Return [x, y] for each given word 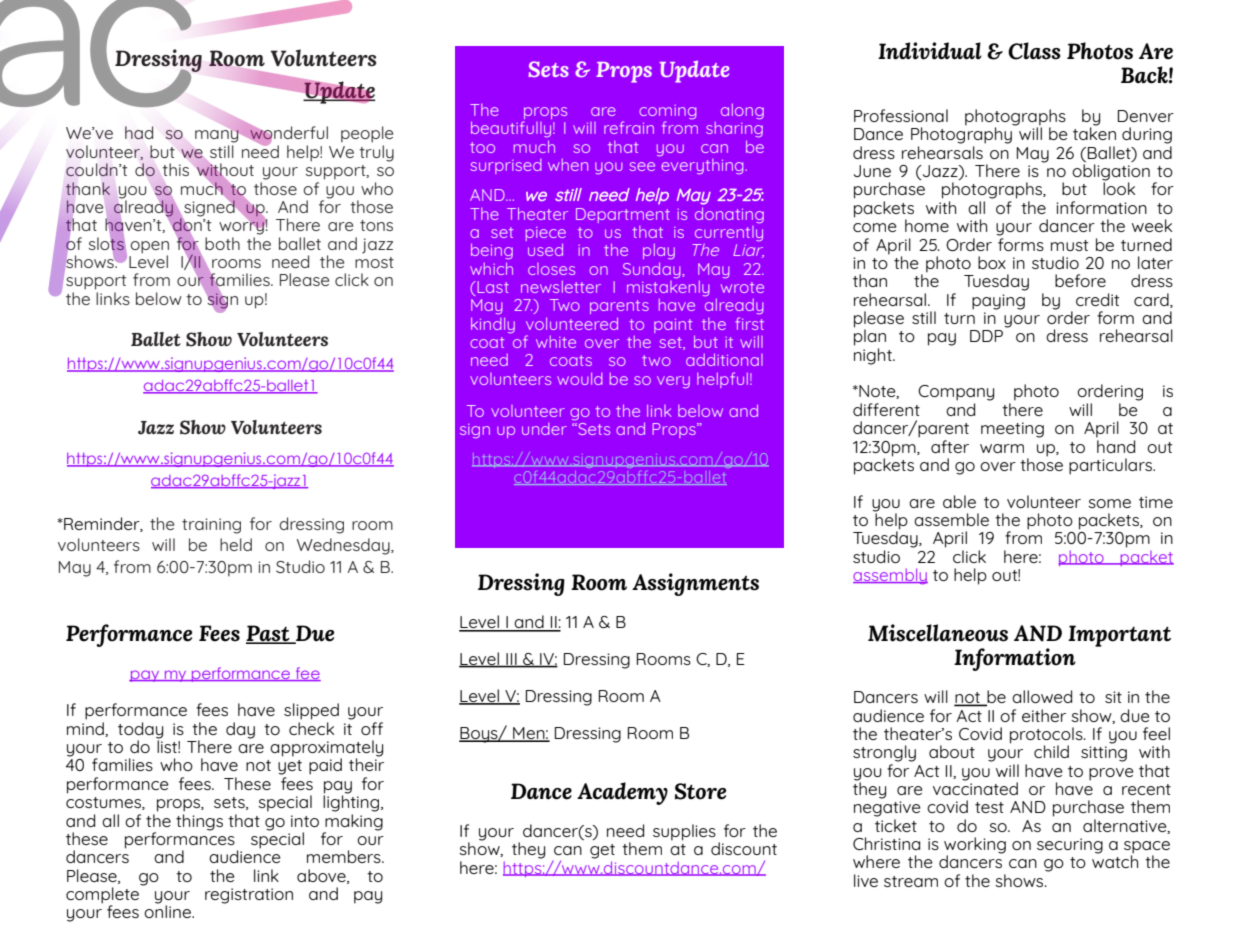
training [211, 526]
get [602, 851]
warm [1002, 448]
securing [1070, 846]
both [222, 243]
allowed [1042, 696]
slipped [311, 711]
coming [667, 113]
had [139, 132]
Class [1034, 51]
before [1080, 280]
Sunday [653, 269]
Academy [622, 793]
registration [249, 896]
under [544, 429]
